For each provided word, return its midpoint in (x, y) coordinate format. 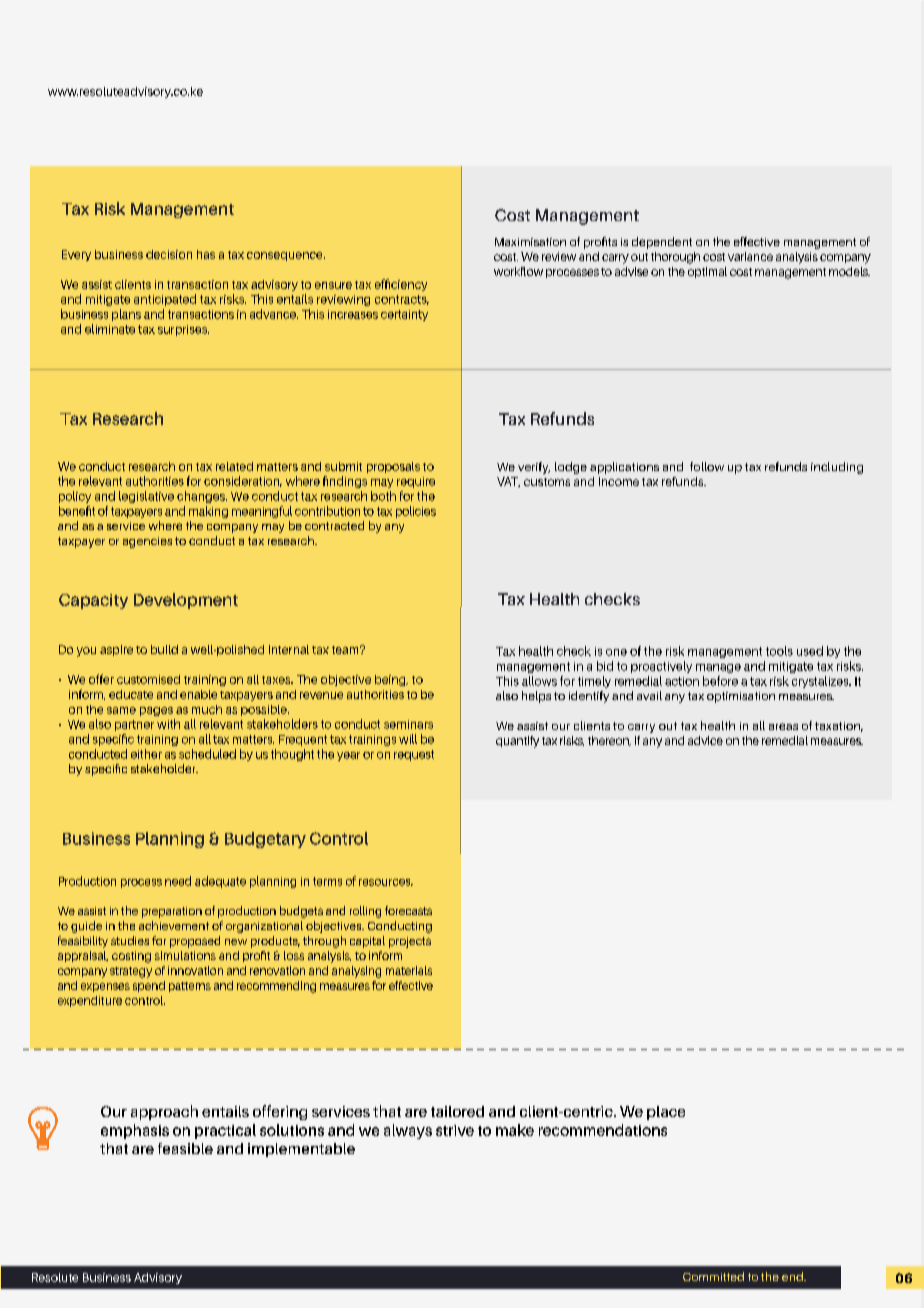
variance (750, 256)
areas (783, 726)
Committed (713, 1276)
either (146, 754)
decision (169, 254)
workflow (518, 271)
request (414, 755)
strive (455, 1130)
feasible (185, 1148)
